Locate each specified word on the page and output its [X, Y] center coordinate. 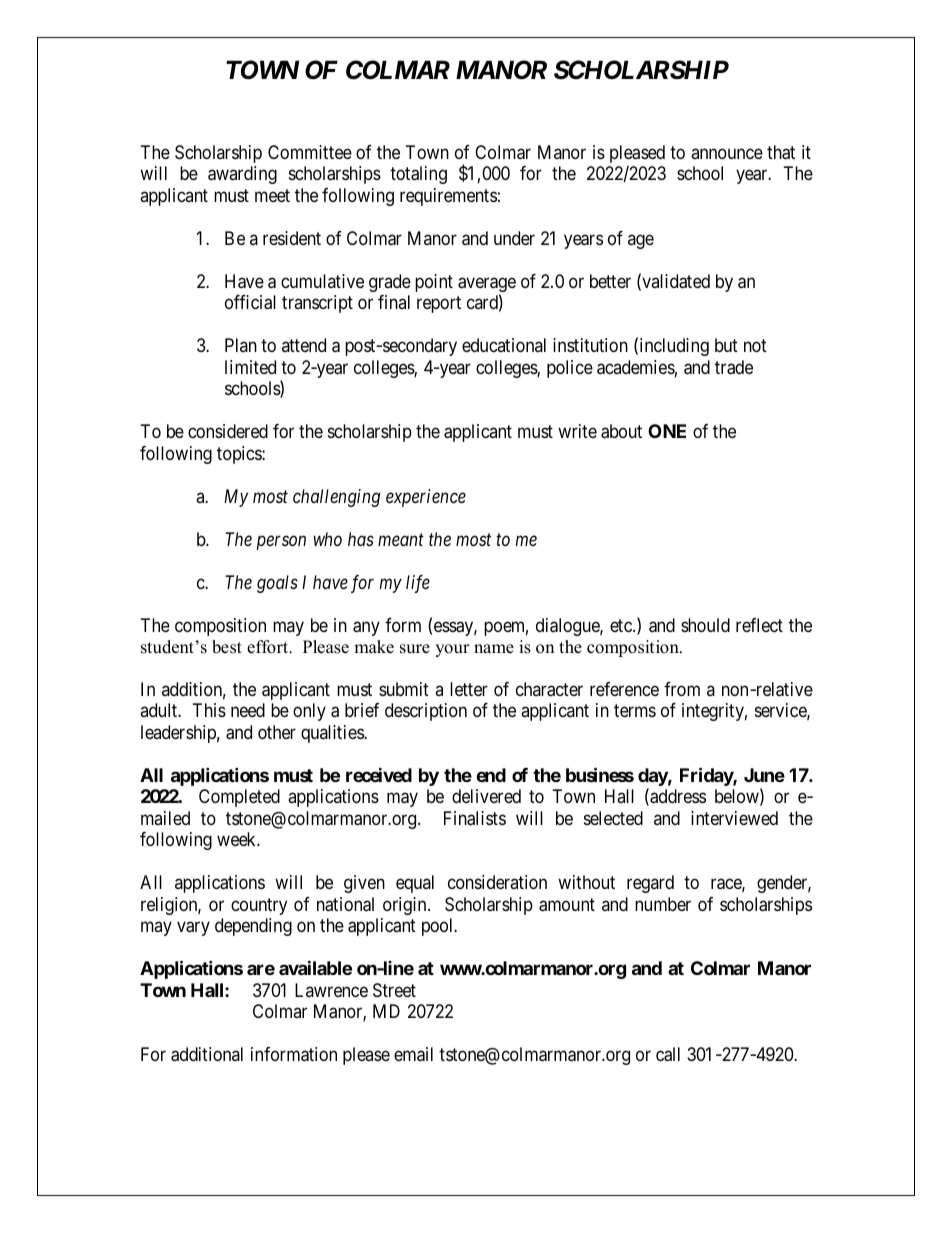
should [705, 625]
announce [727, 153]
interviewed [734, 818]
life [418, 584]
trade [734, 367]
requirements [448, 197]
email [413, 1054]
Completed [239, 798]
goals [277, 584]
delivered [486, 796]
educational [504, 345]
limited [250, 367]
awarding [242, 175]
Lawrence [331, 990]
